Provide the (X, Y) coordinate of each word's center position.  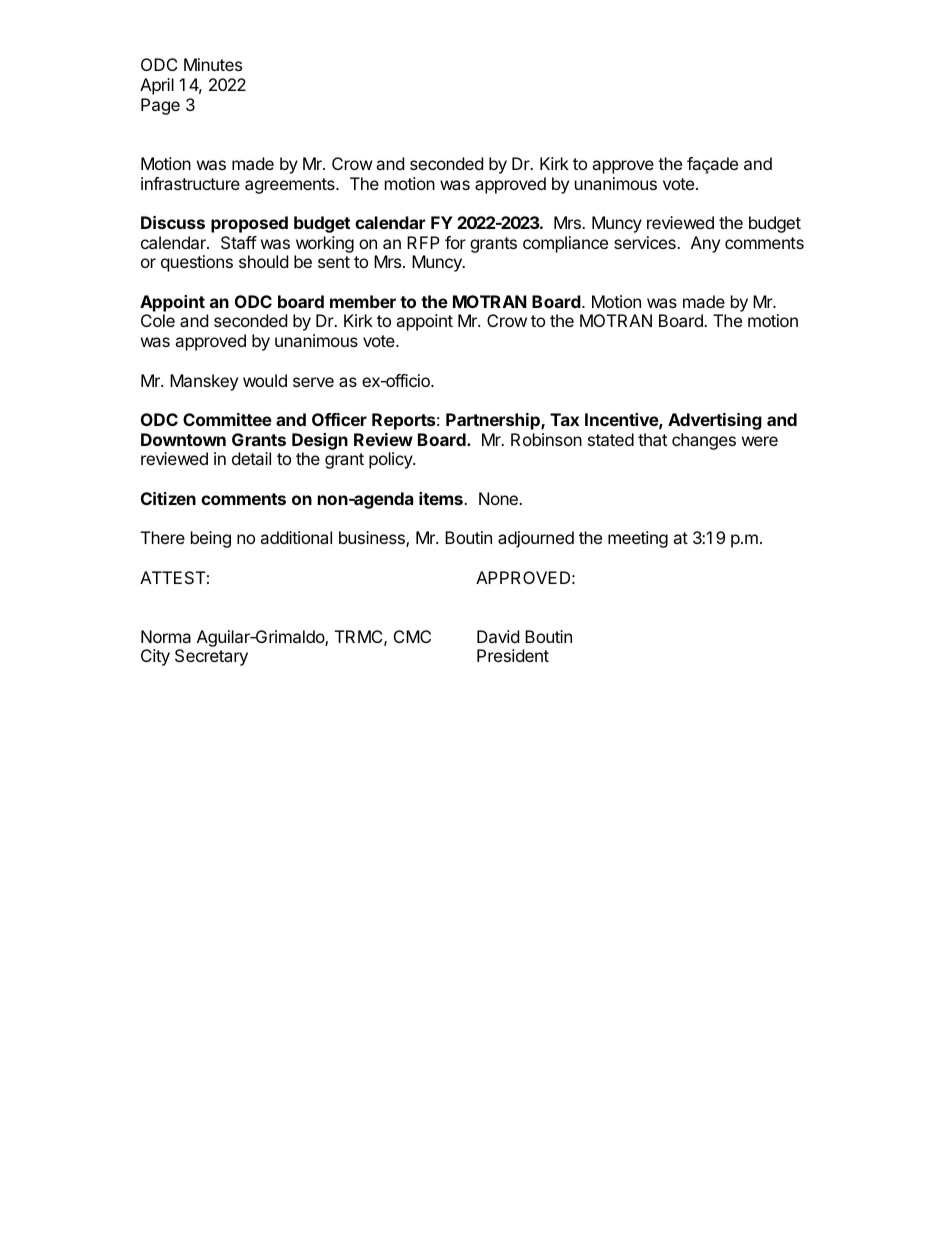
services (646, 242)
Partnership (494, 421)
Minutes (213, 64)
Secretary (211, 657)
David (498, 636)
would (265, 380)
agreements (291, 186)
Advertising (715, 421)
